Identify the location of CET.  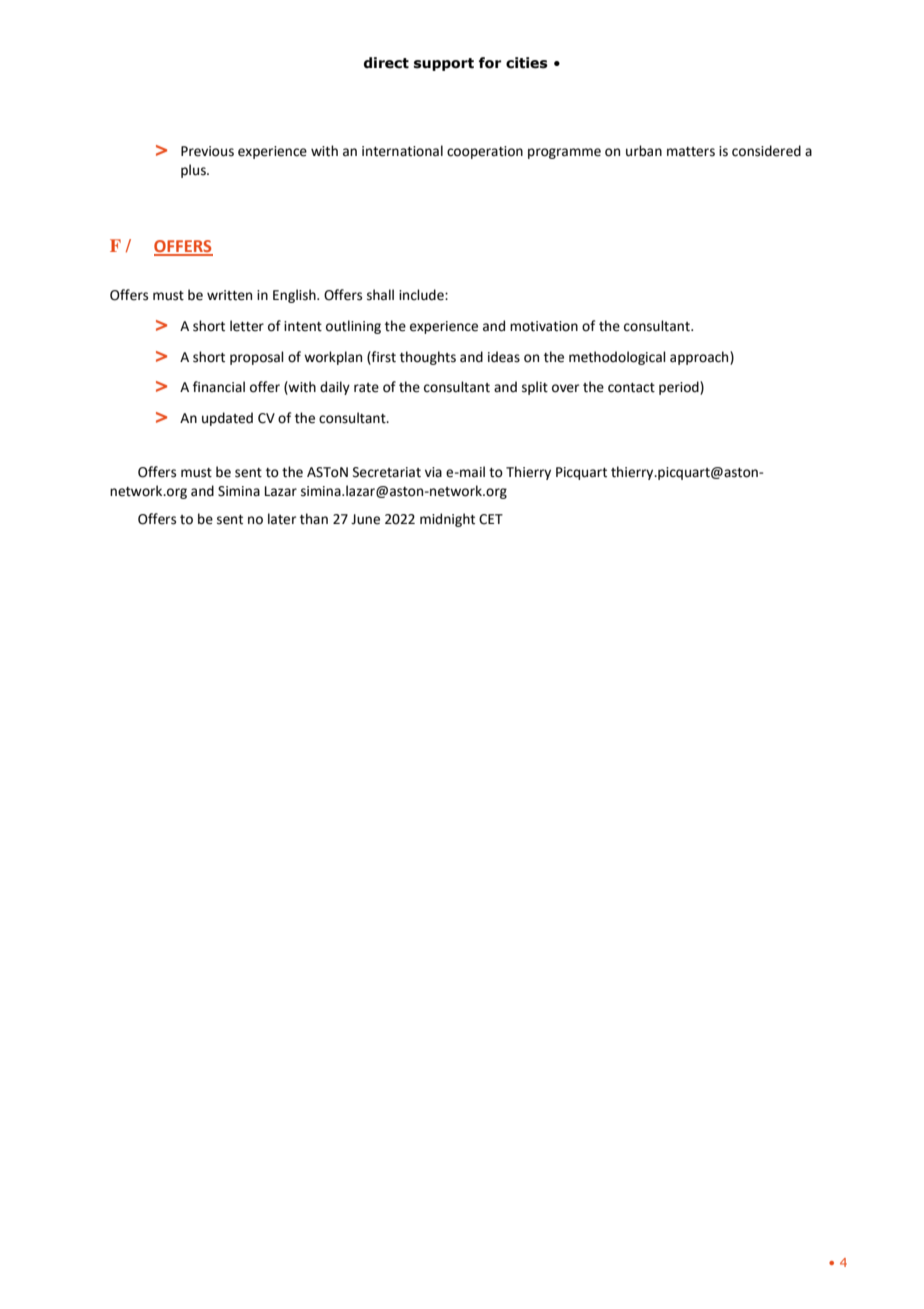
(491, 519).
